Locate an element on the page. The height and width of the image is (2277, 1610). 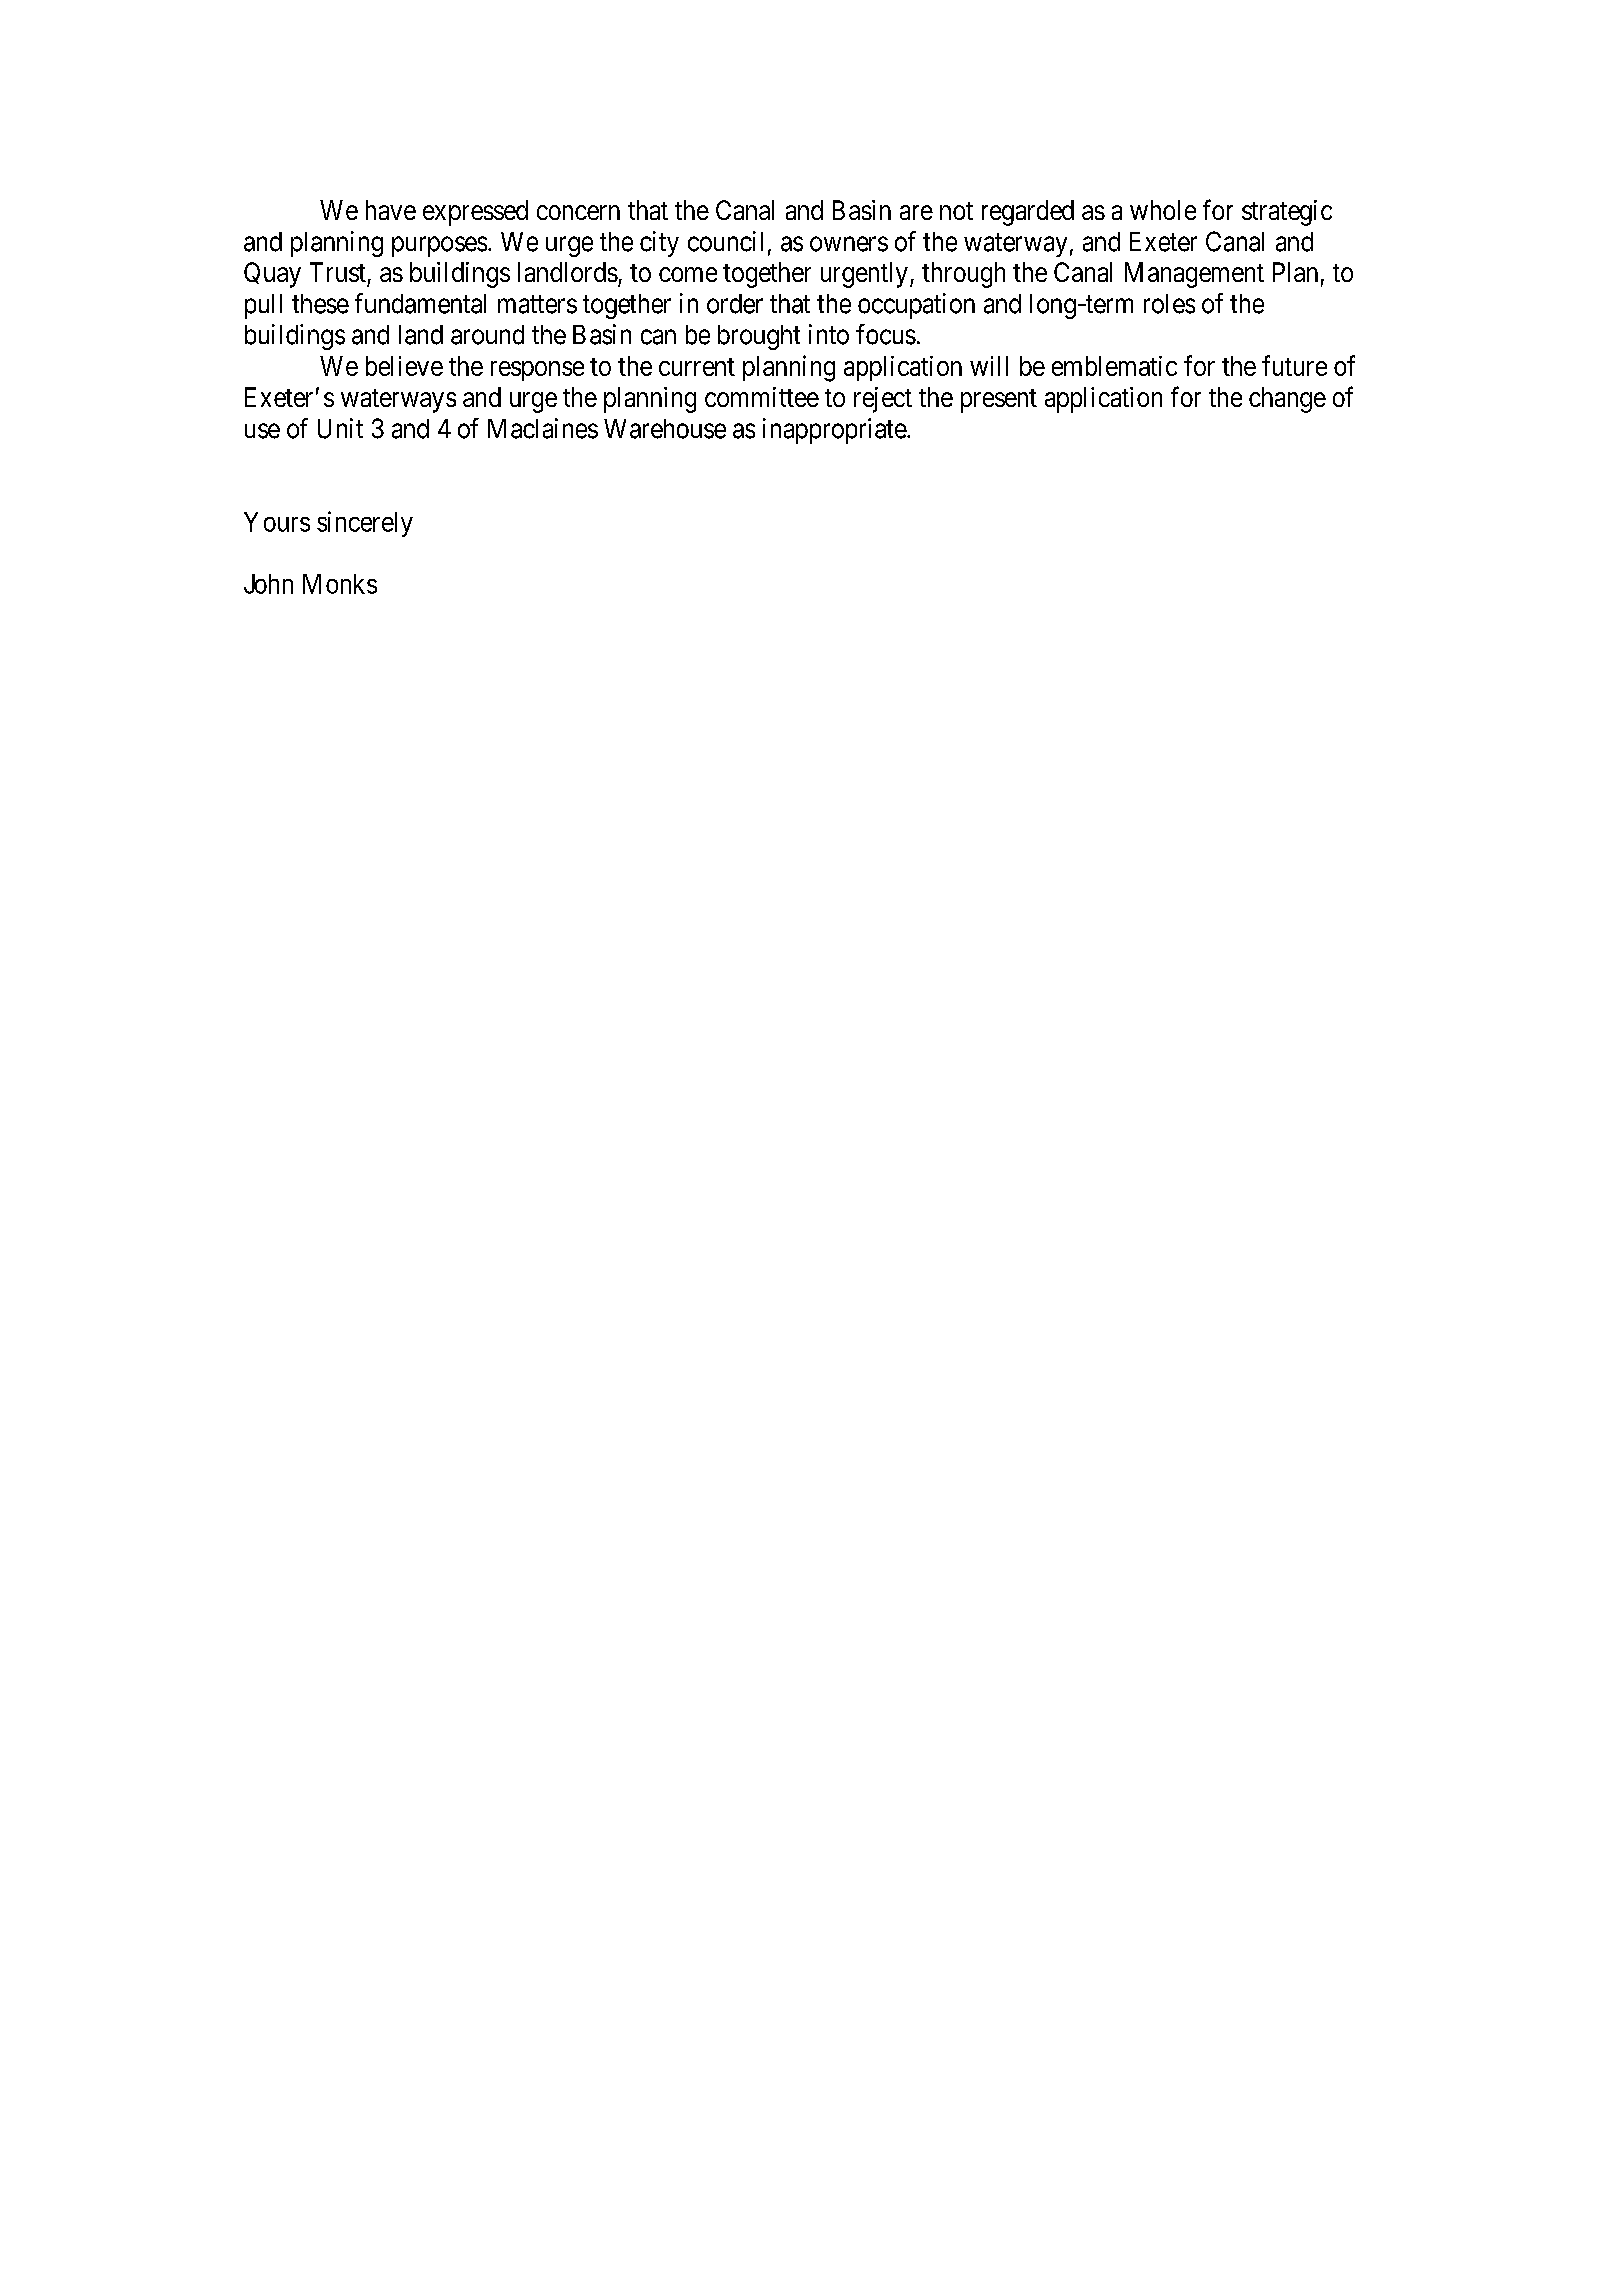
whole is located at coordinates (1163, 210).
